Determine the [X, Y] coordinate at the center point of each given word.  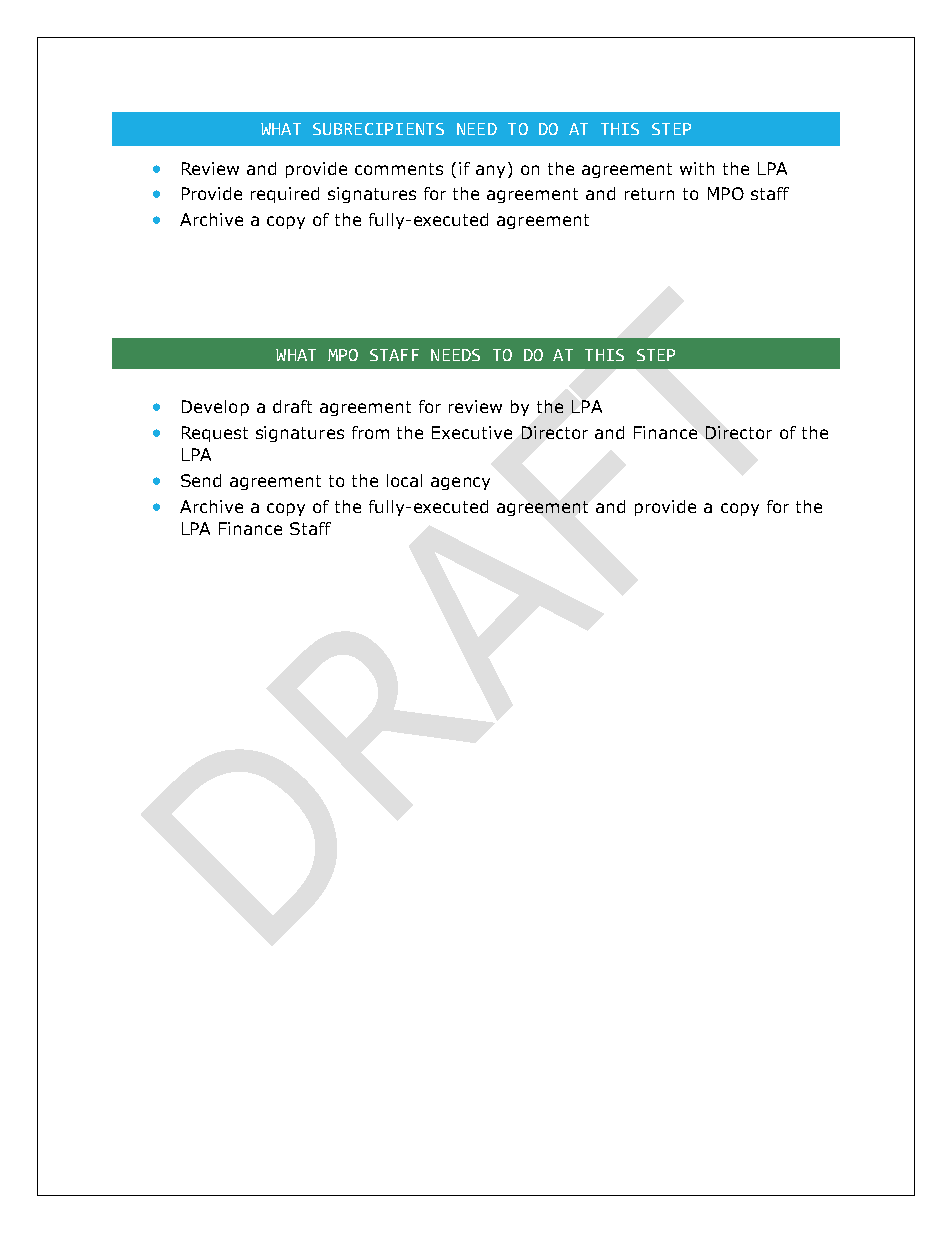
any [490, 171]
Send [201, 480]
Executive [472, 432]
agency [460, 483]
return [649, 194]
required [285, 195]
